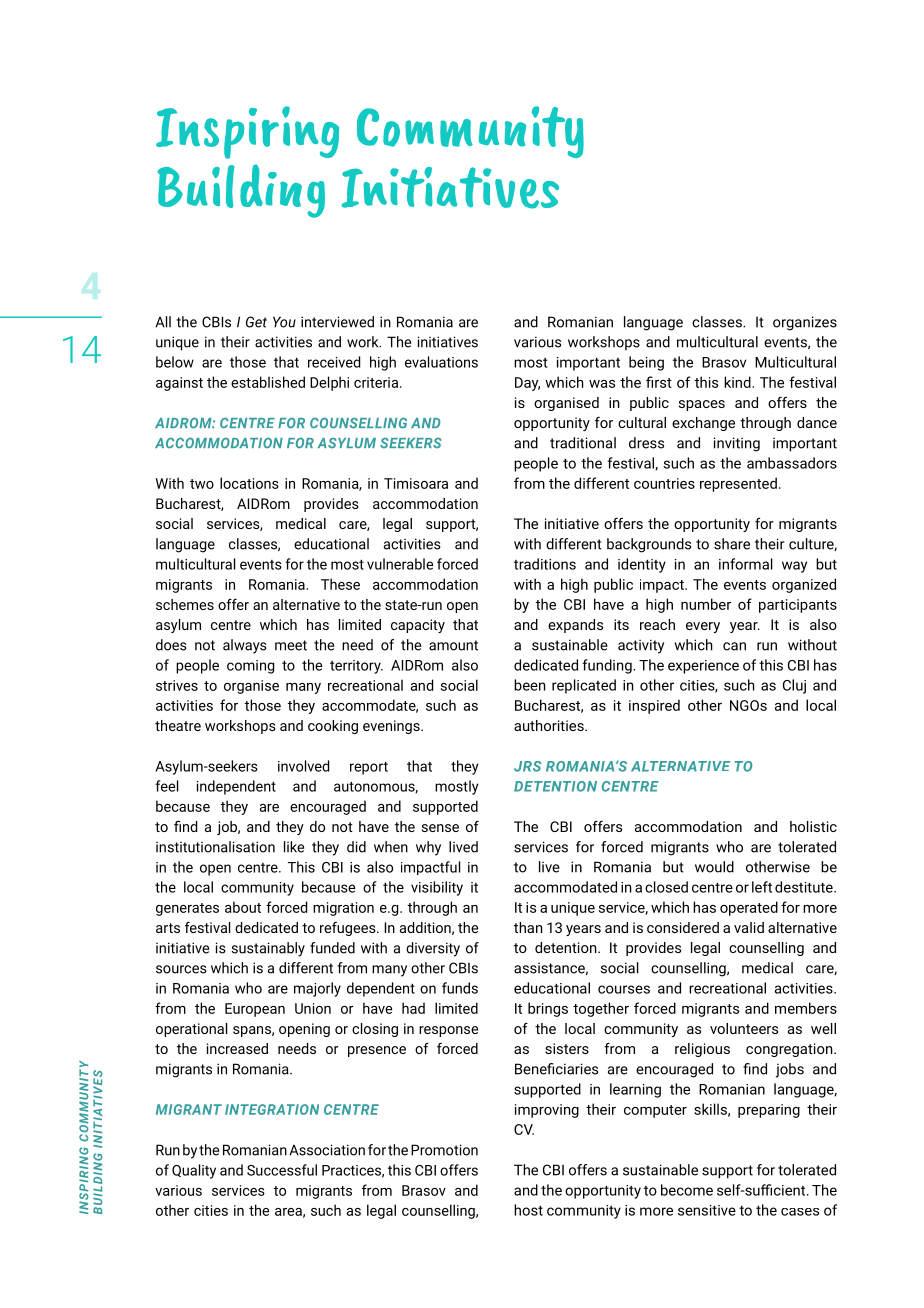 The image size is (924, 1308). I want to click on like, so click(294, 847).
